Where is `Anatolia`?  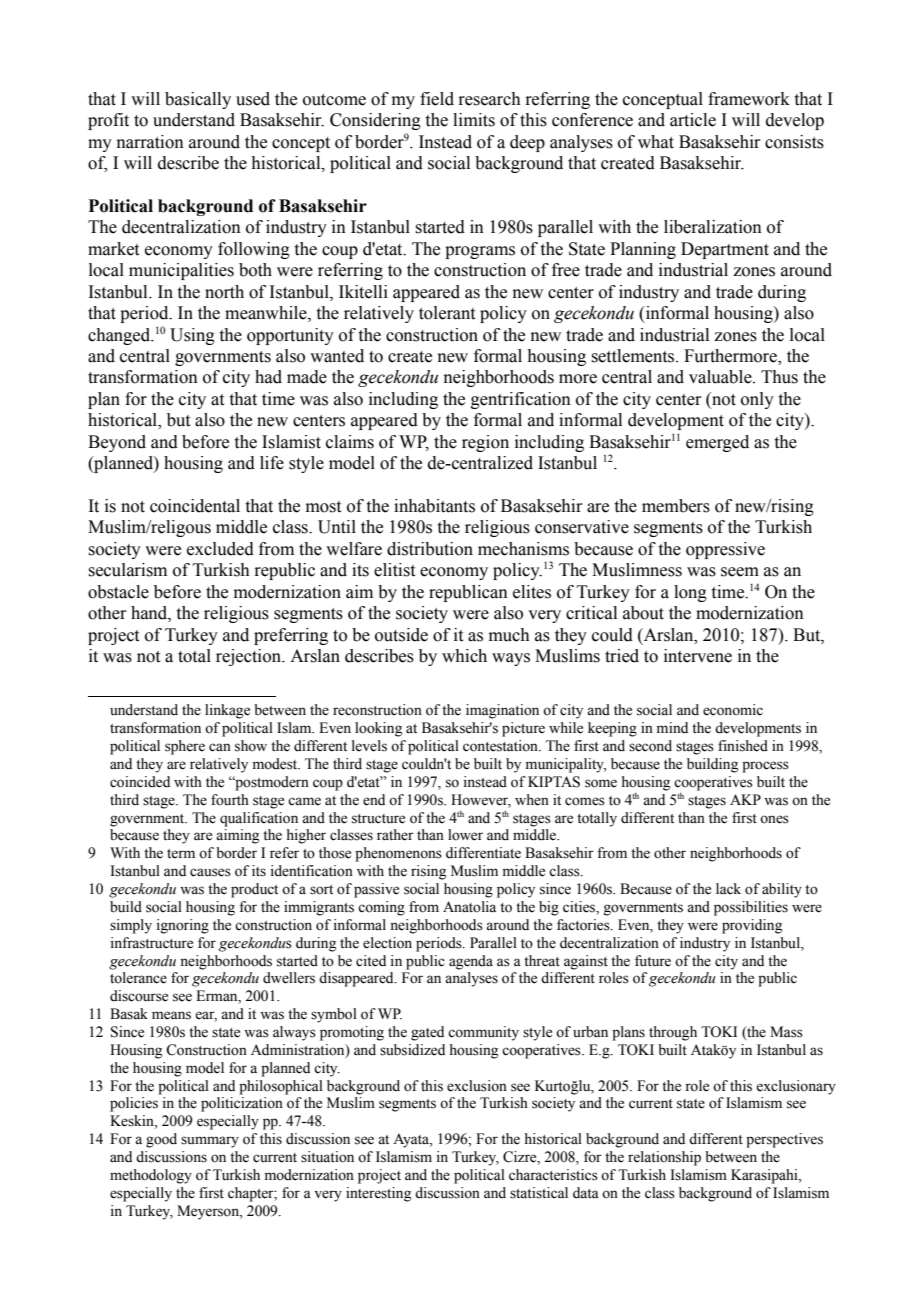
Anatolia is located at coordinates (469, 907).
